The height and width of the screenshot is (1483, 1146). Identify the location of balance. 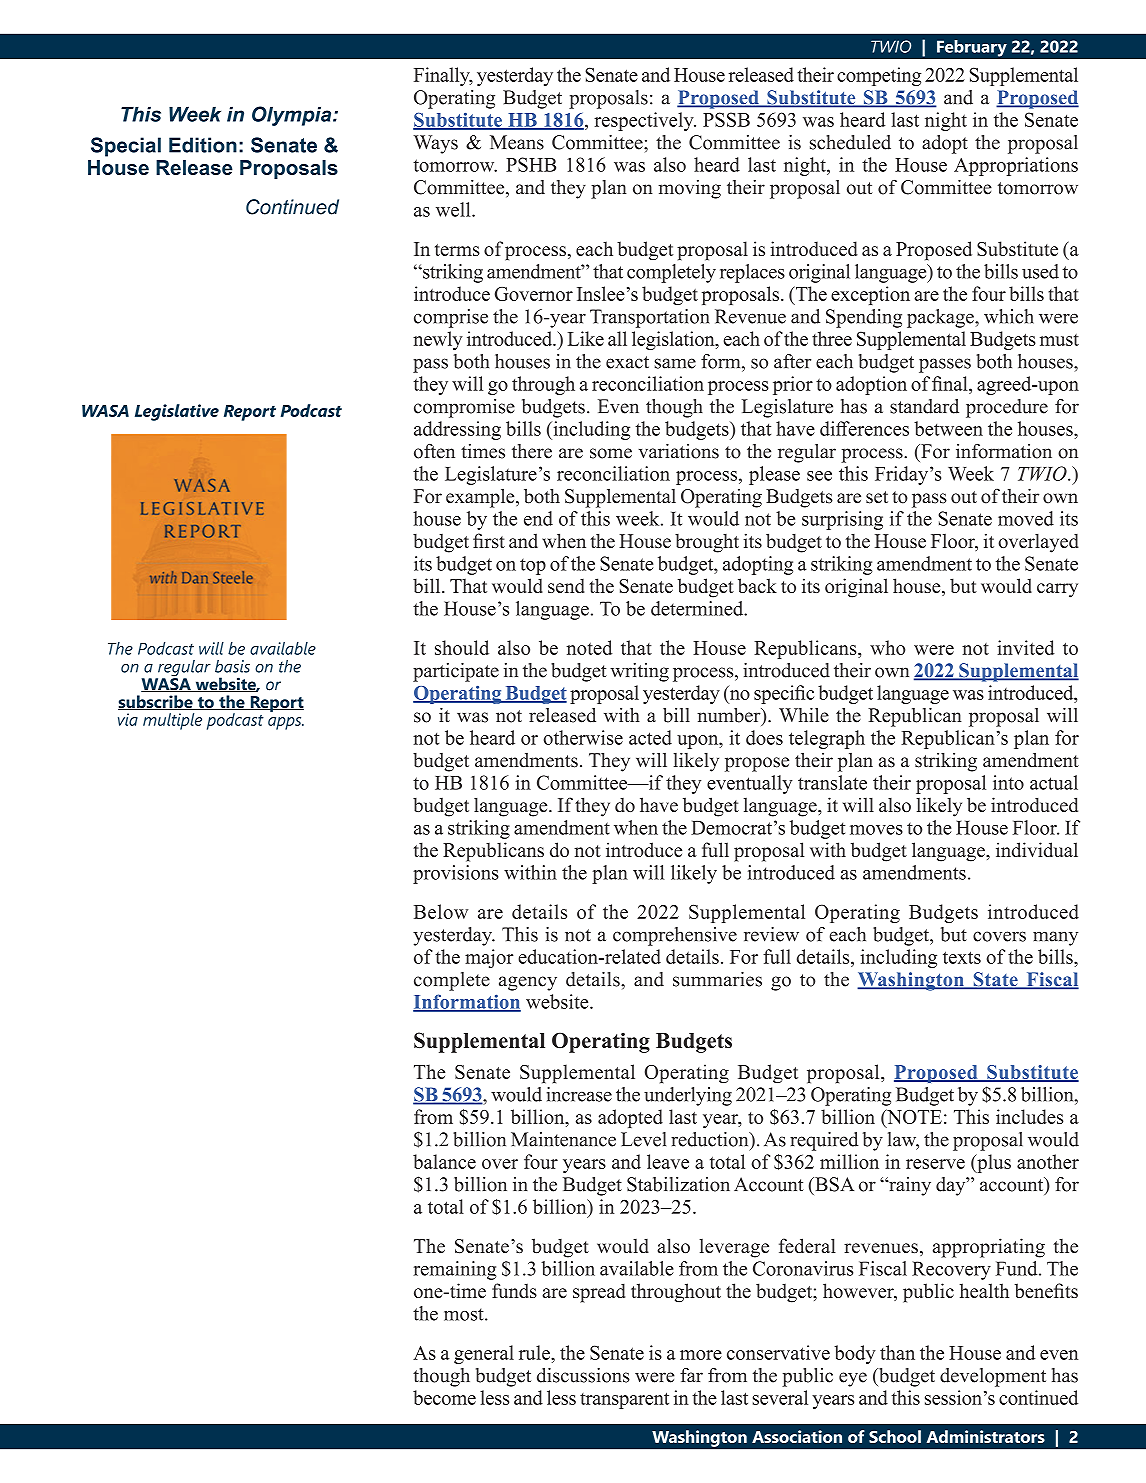
(444, 1161).
